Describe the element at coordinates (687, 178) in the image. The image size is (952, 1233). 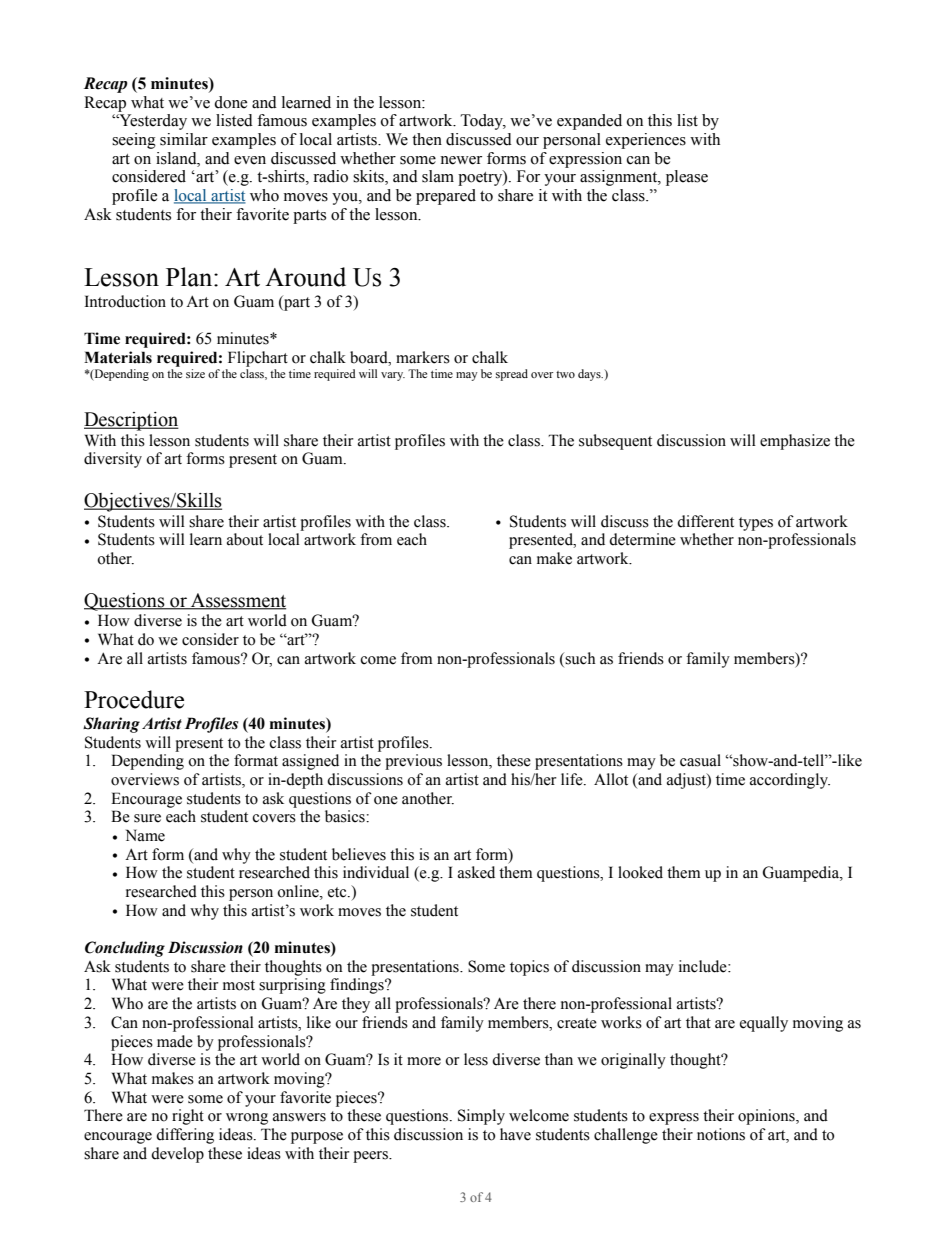
I see `please` at that location.
